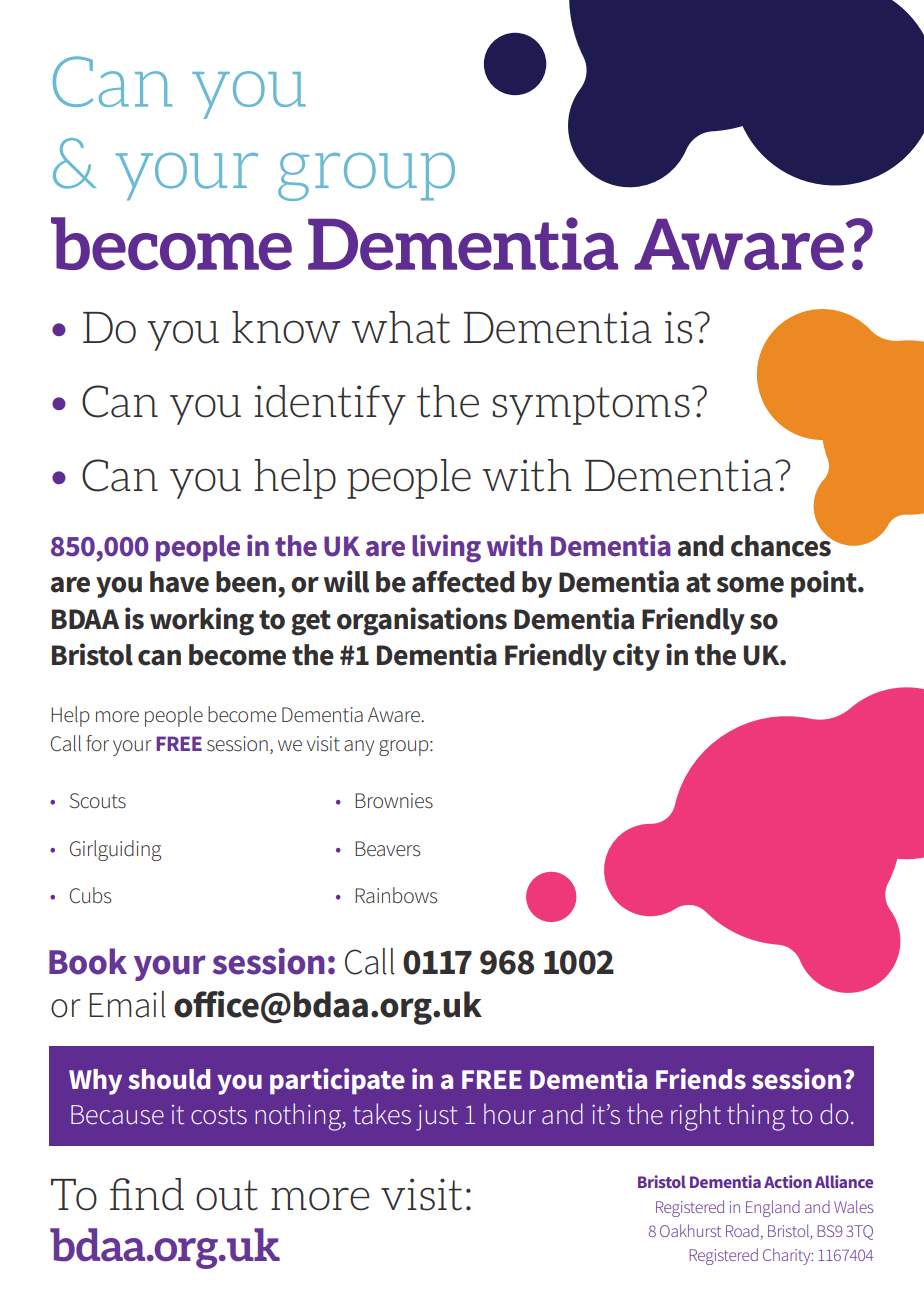 Image resolution: width=924 pixels, height=1311 pixels. What do you see at coordinates (701, 1079) in the screenshot?
I see `Friends` at bounding box center [701, 1079].
